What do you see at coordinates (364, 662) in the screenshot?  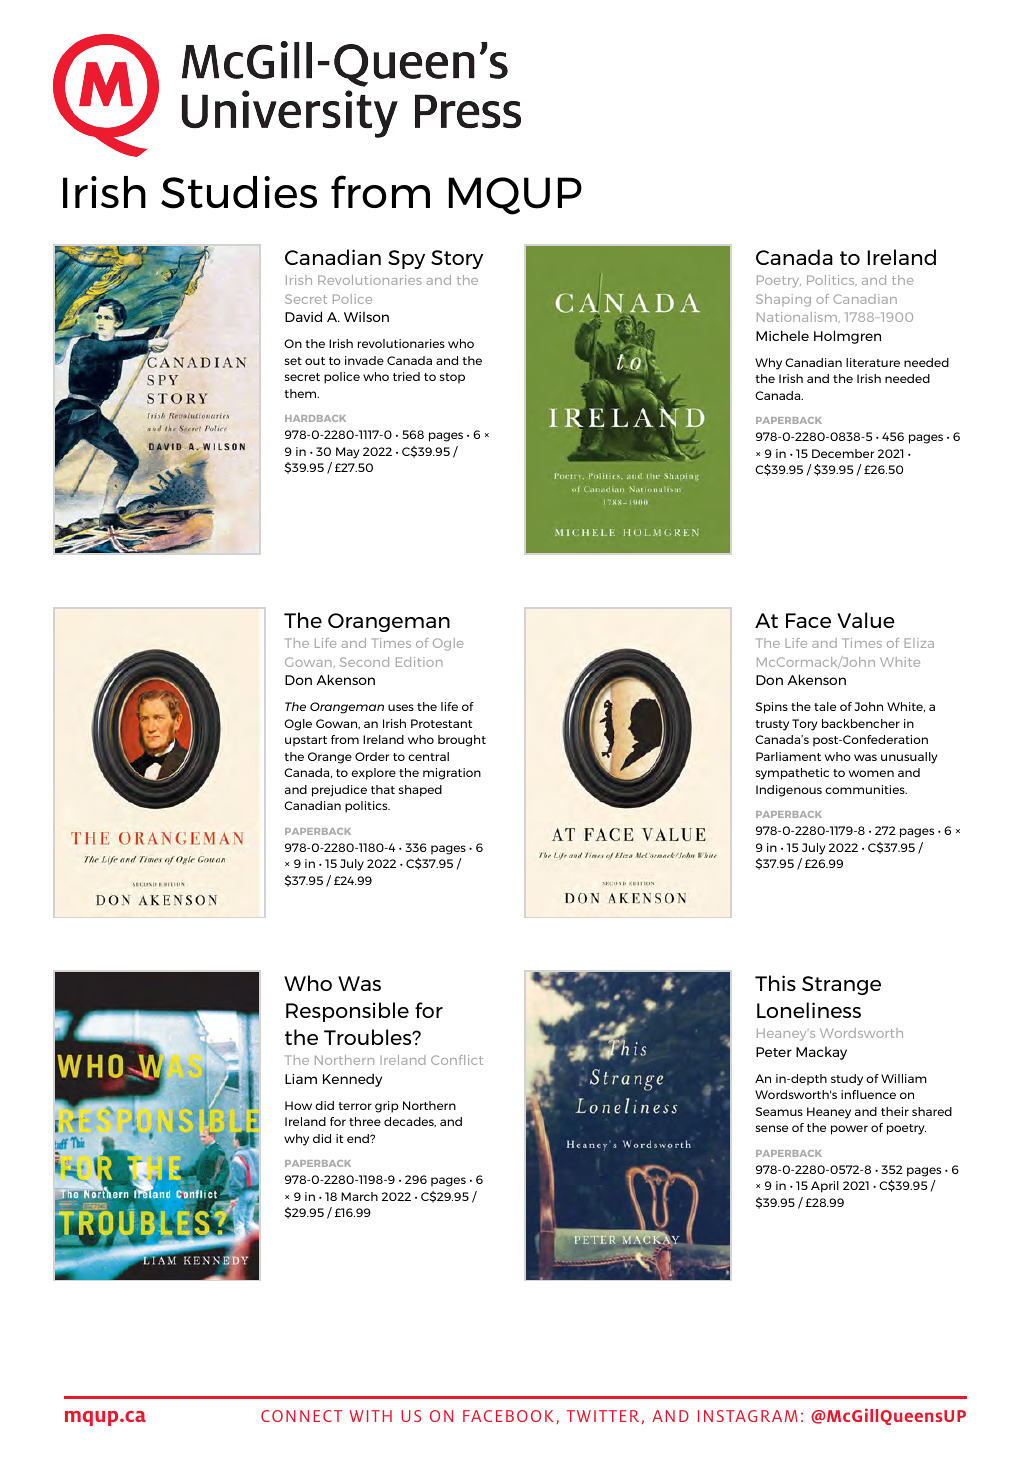 I see `Second` at bounding box center [364, 662].
